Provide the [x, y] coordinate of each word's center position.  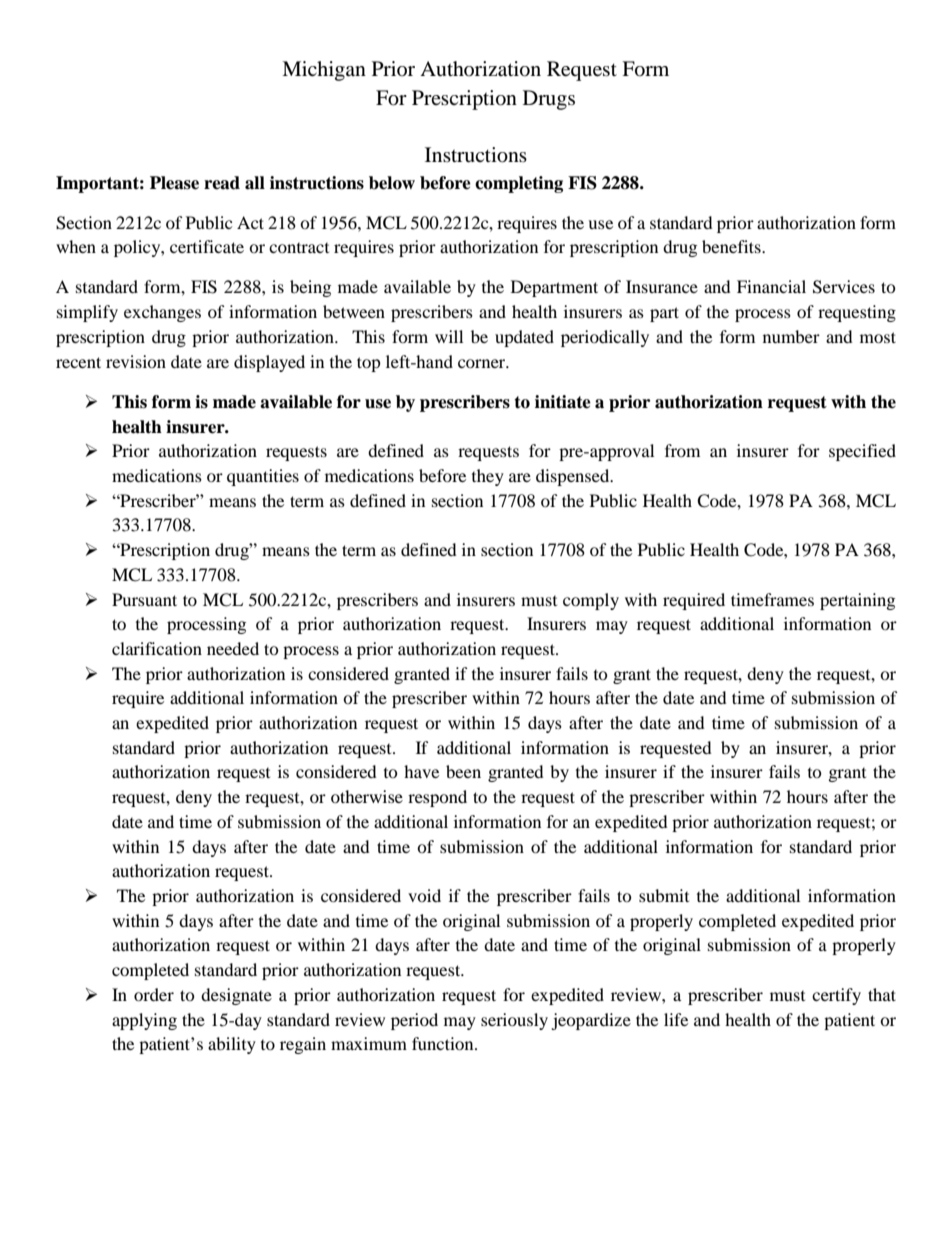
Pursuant [144, 599]
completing [519, 184]
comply [591, 601]
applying [144, 1021]
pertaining [857, 601]
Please [174, 183]
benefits [732, 246]
